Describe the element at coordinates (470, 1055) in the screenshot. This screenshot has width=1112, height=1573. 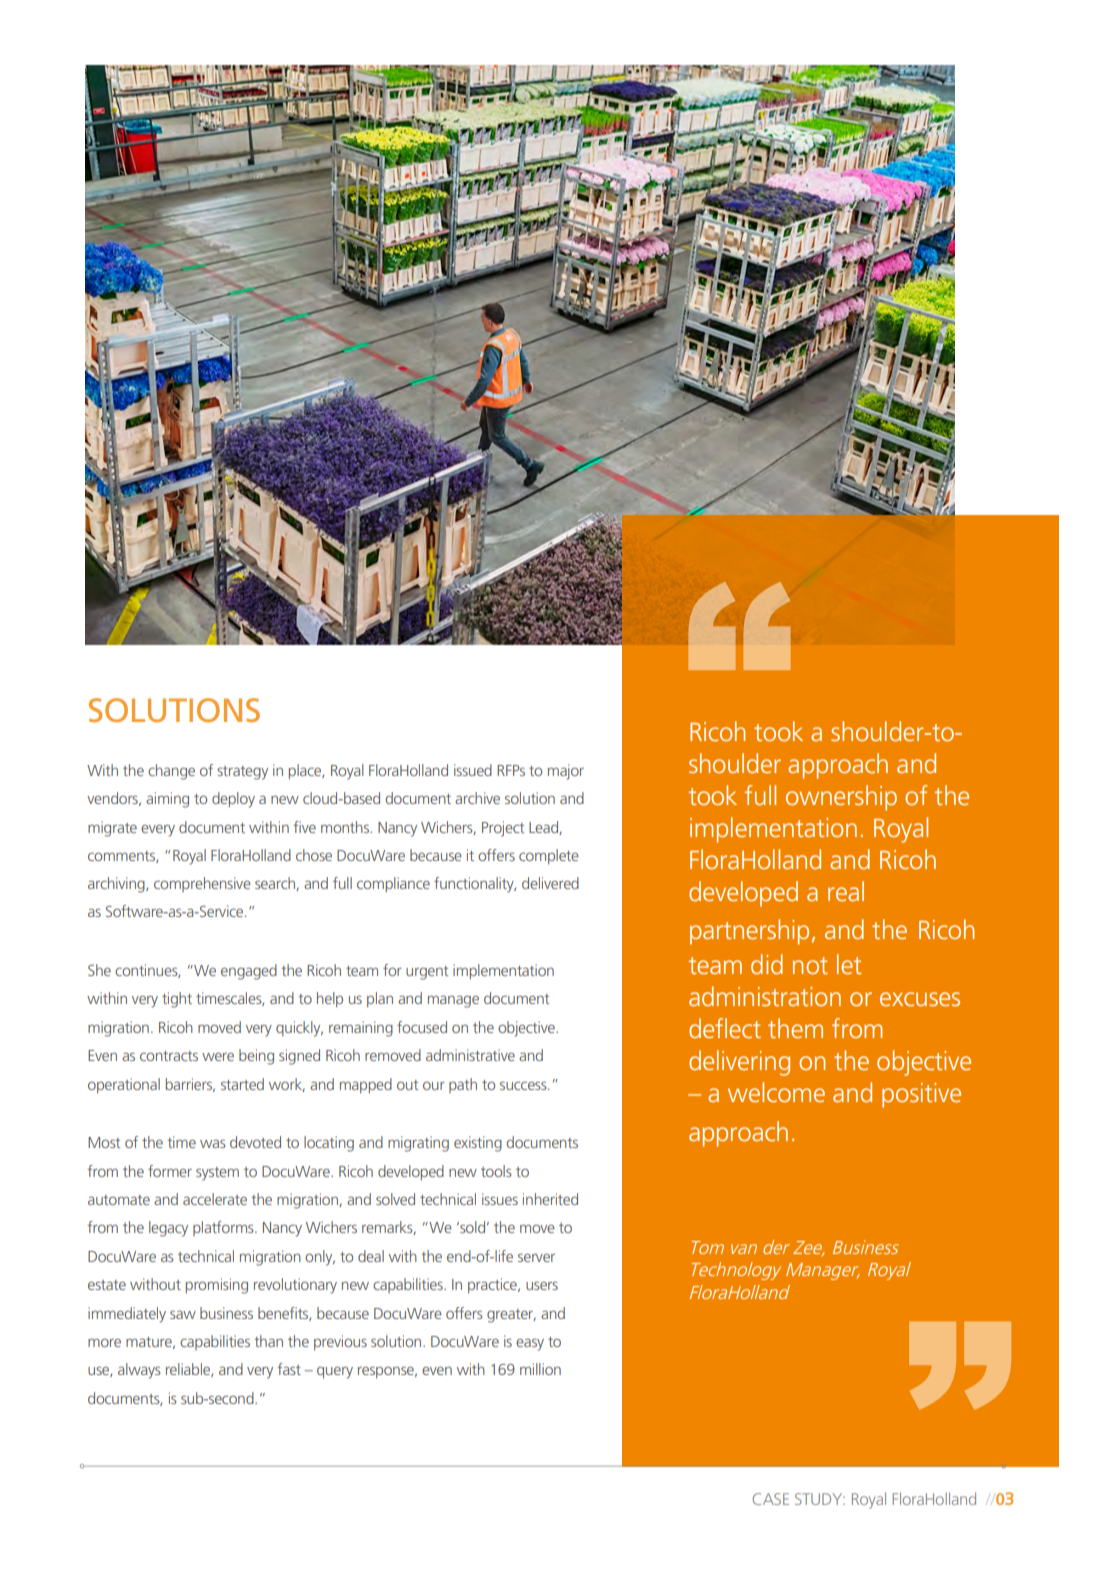
I see `administrative` at that location.
